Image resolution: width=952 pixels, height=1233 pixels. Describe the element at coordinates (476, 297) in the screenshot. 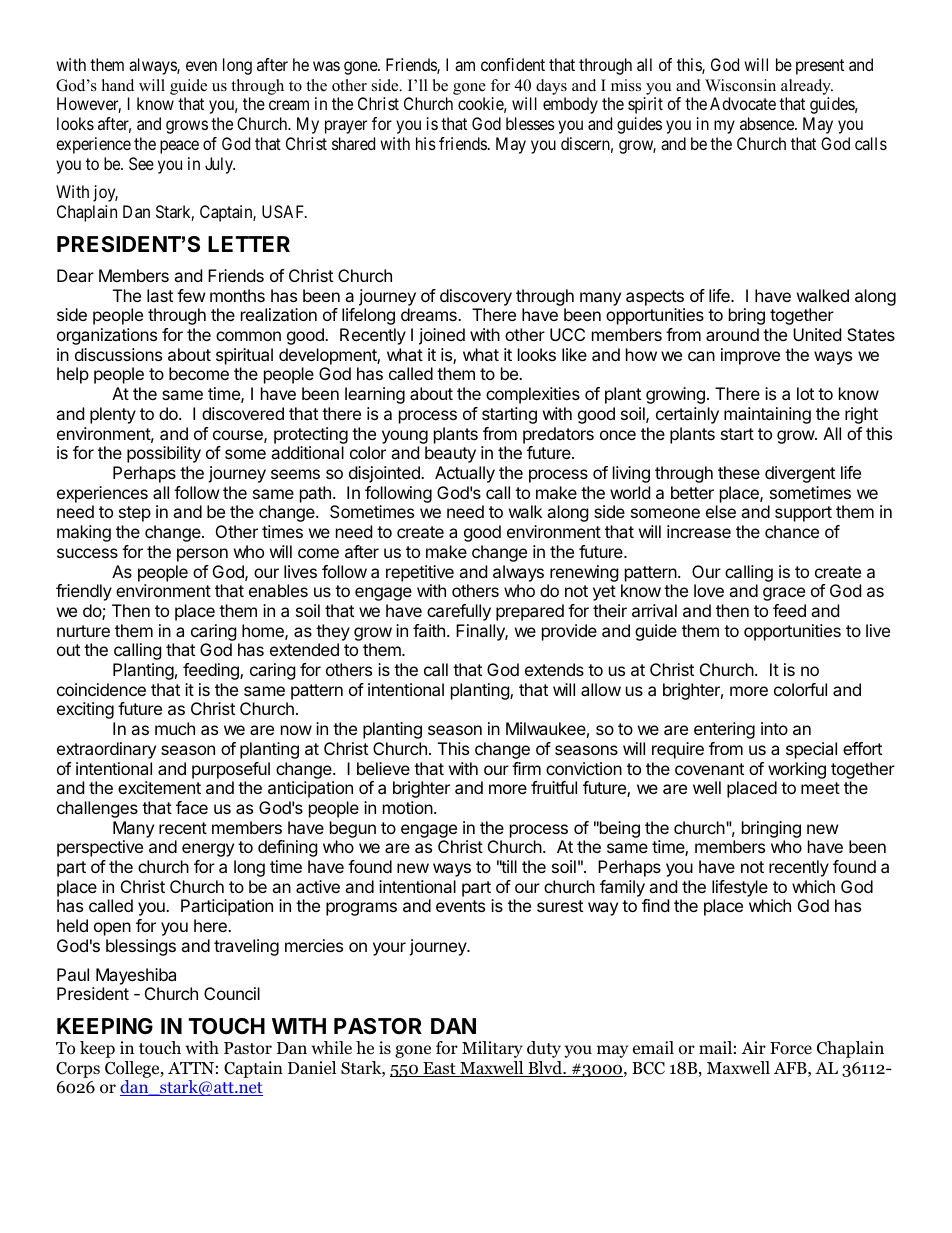

I see `discovery` at that location.
